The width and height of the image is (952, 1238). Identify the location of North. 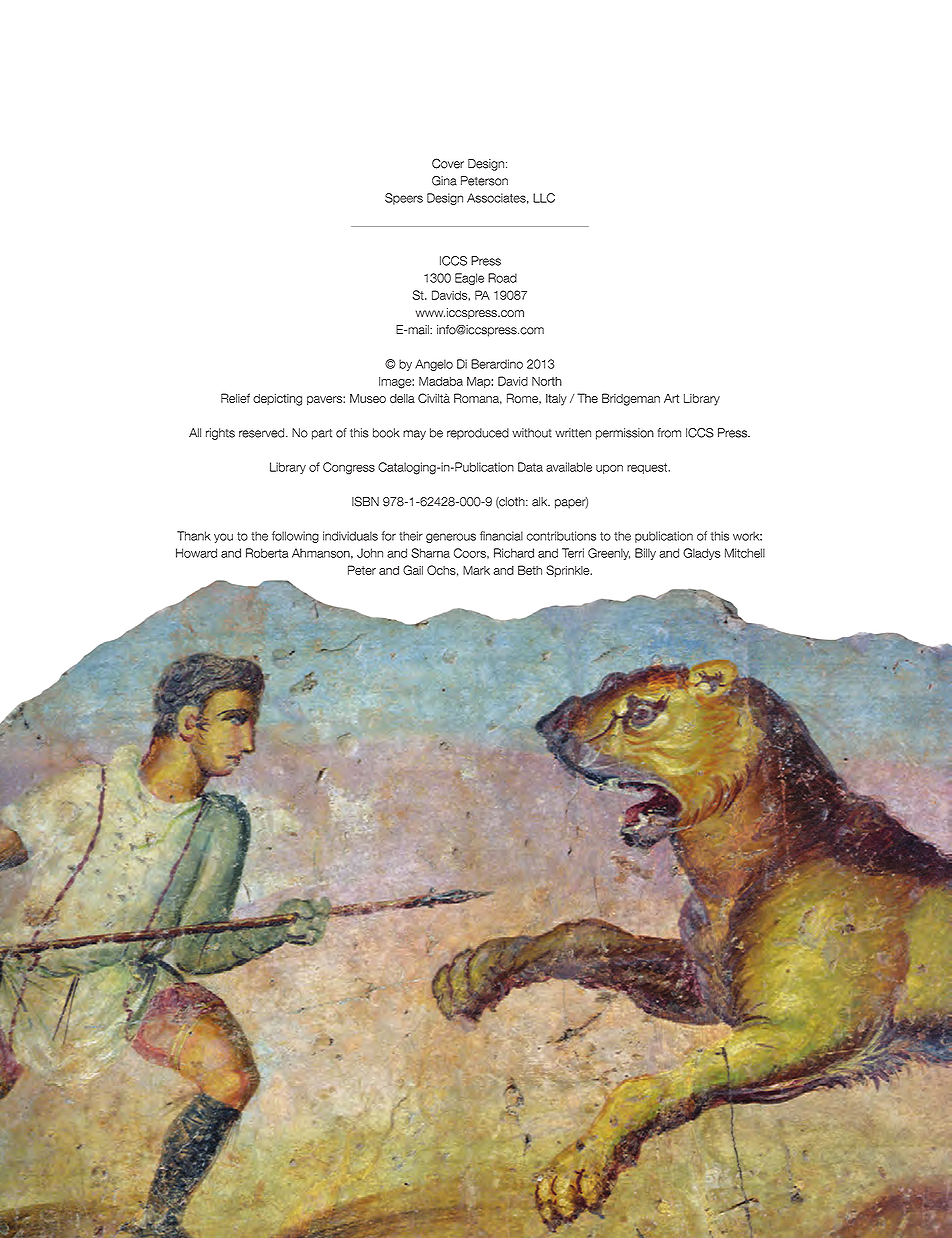
(547, 381).
